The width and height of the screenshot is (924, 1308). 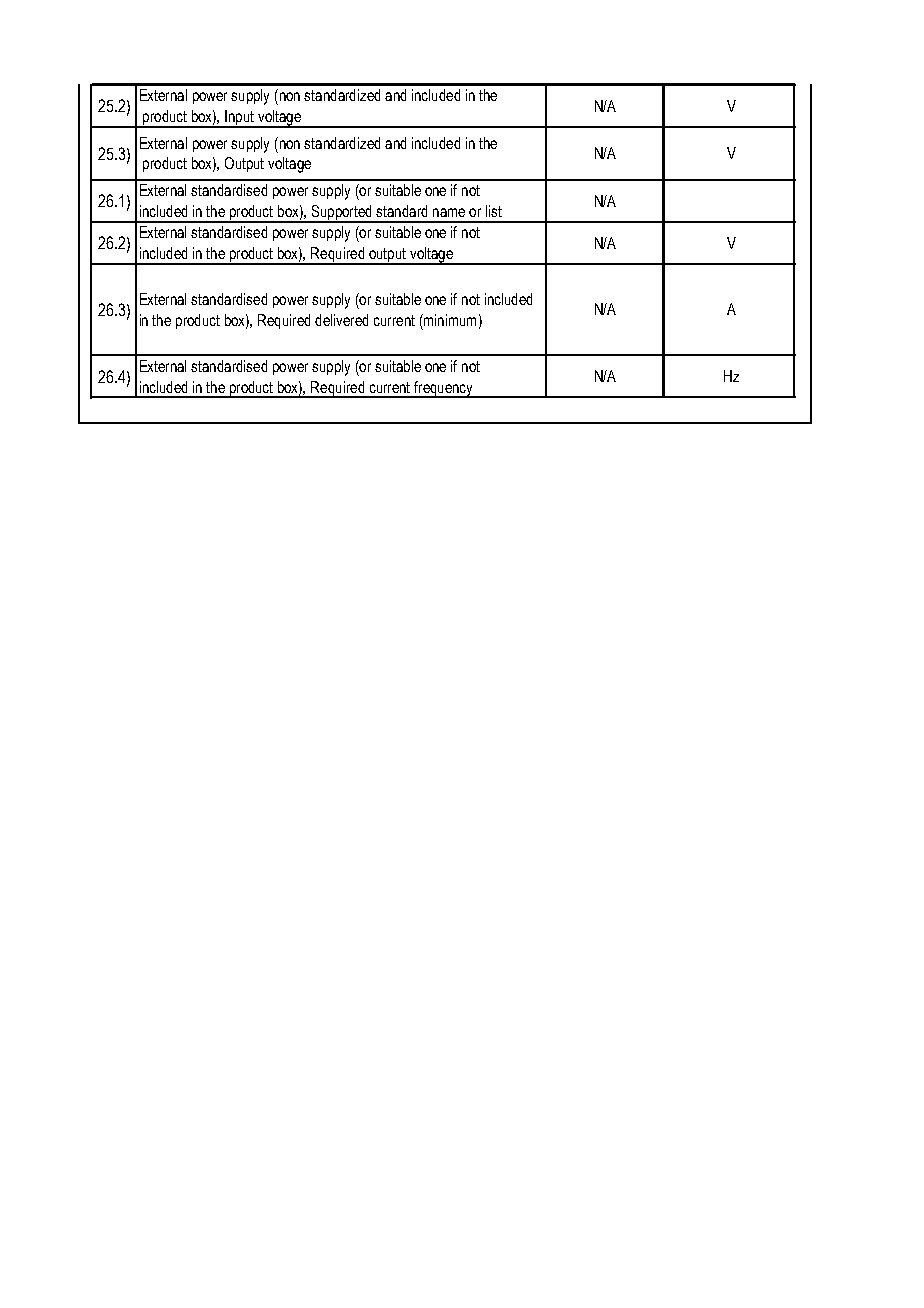 What do you see at coordinates (494, 211) in the screenshot?
I see `list` at bounding box center [494, 211].
